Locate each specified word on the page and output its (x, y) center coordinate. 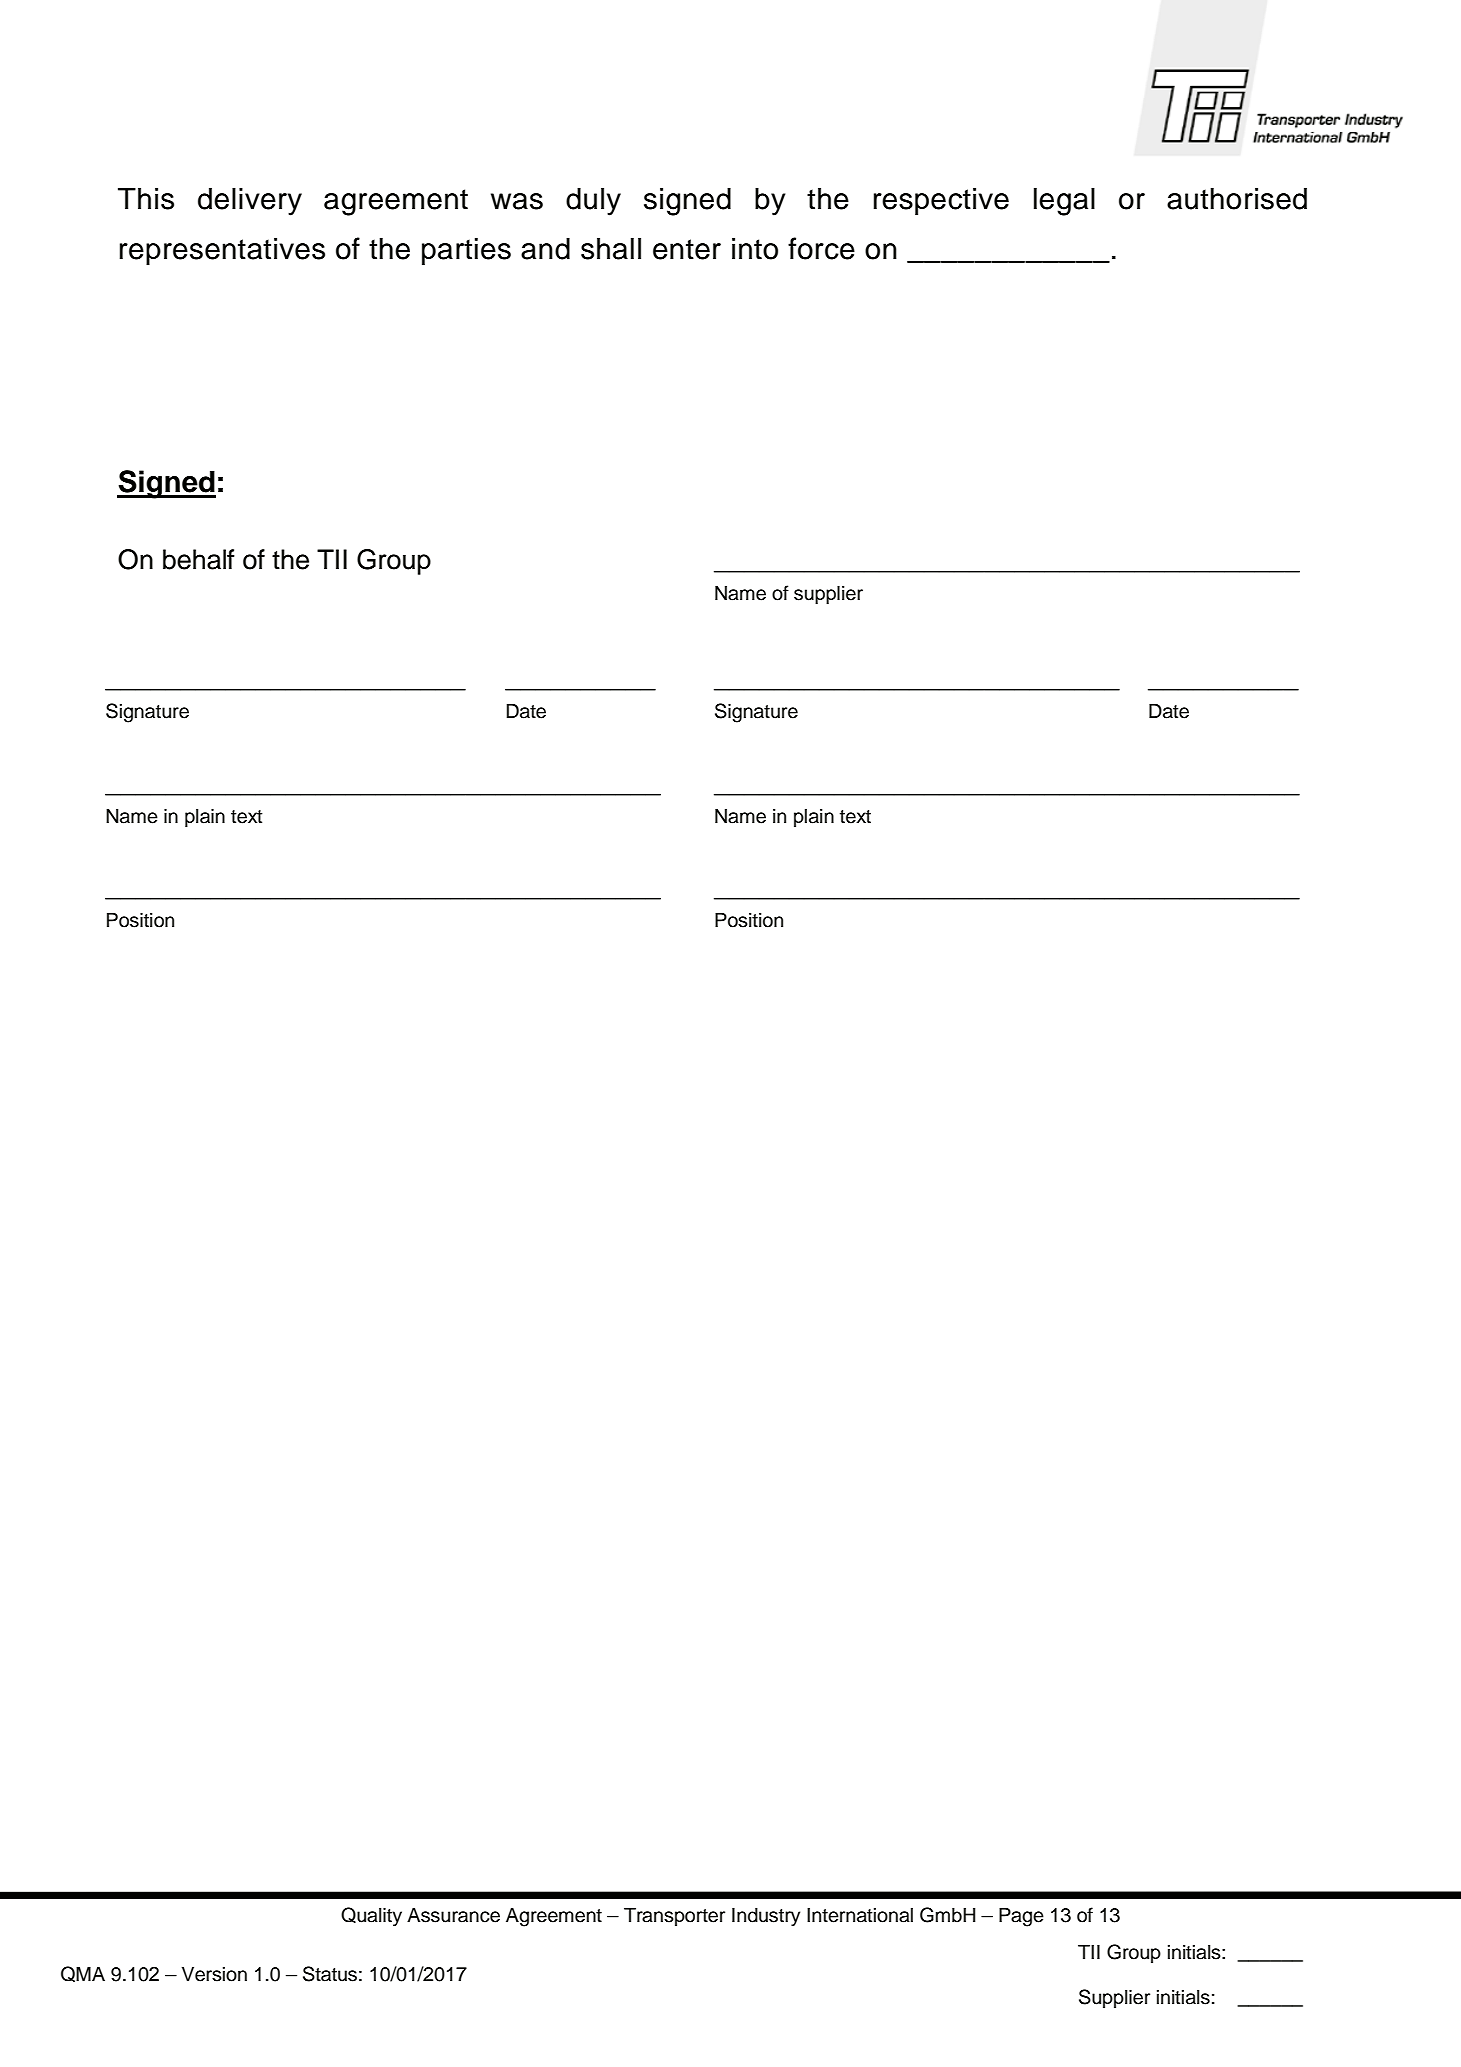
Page (1021, 1917)
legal (1064, 202)
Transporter (674, 1916)
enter (687, 249)
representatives (222, 251)
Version (214, 1974)
